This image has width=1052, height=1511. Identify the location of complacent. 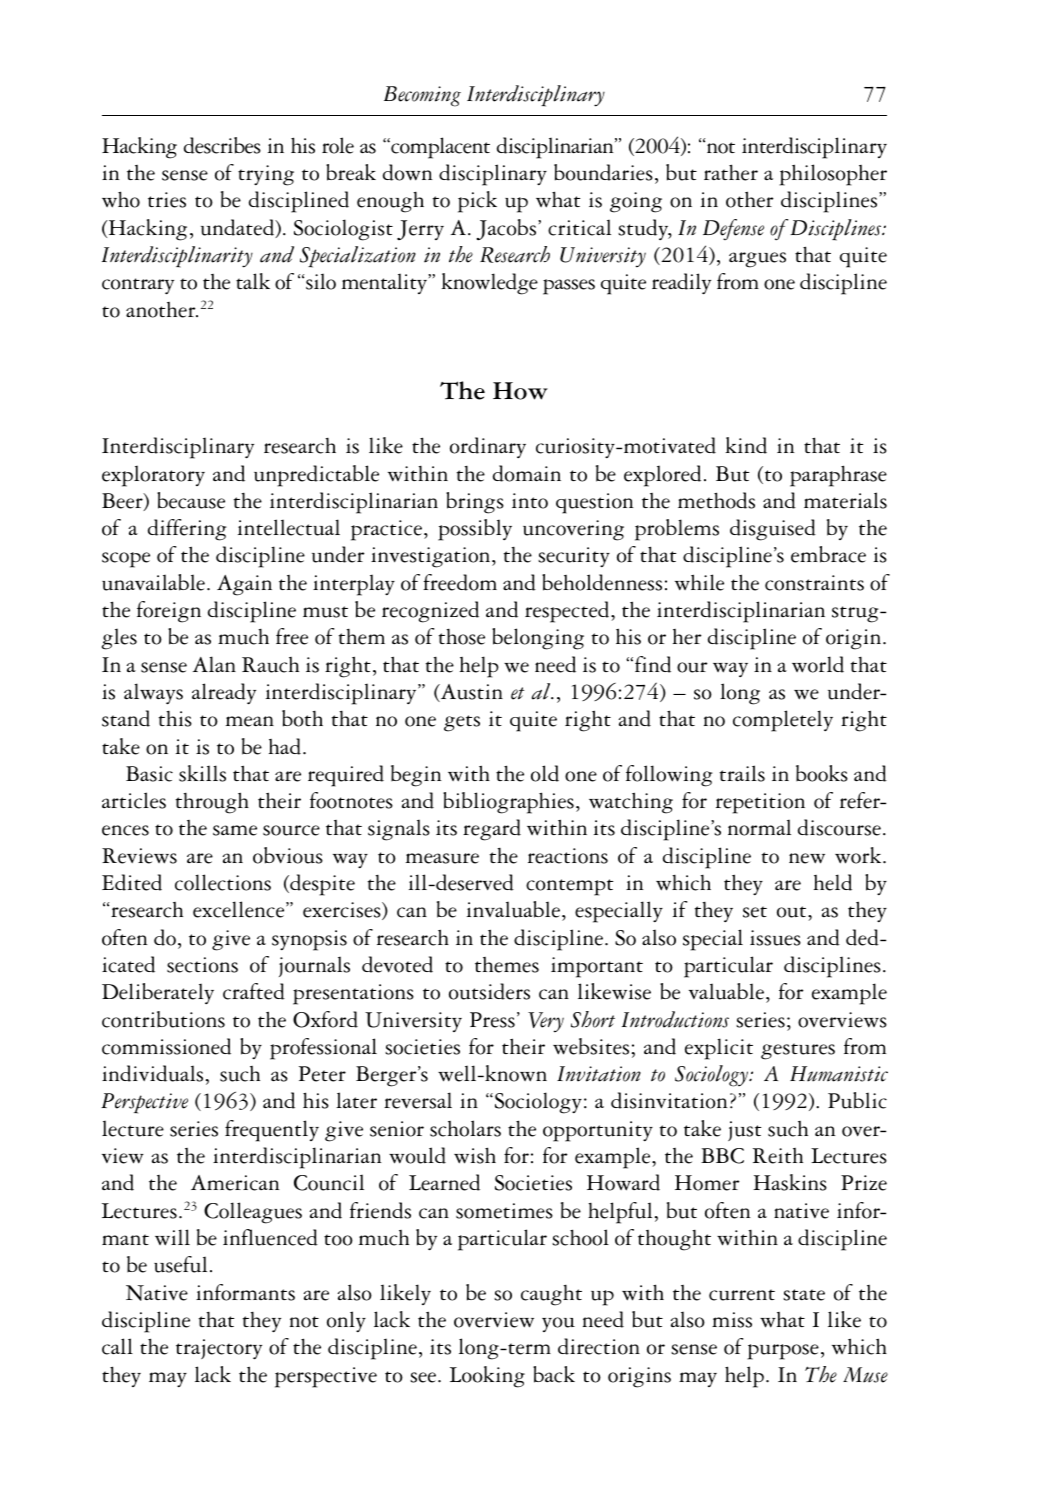
(439, 148).
